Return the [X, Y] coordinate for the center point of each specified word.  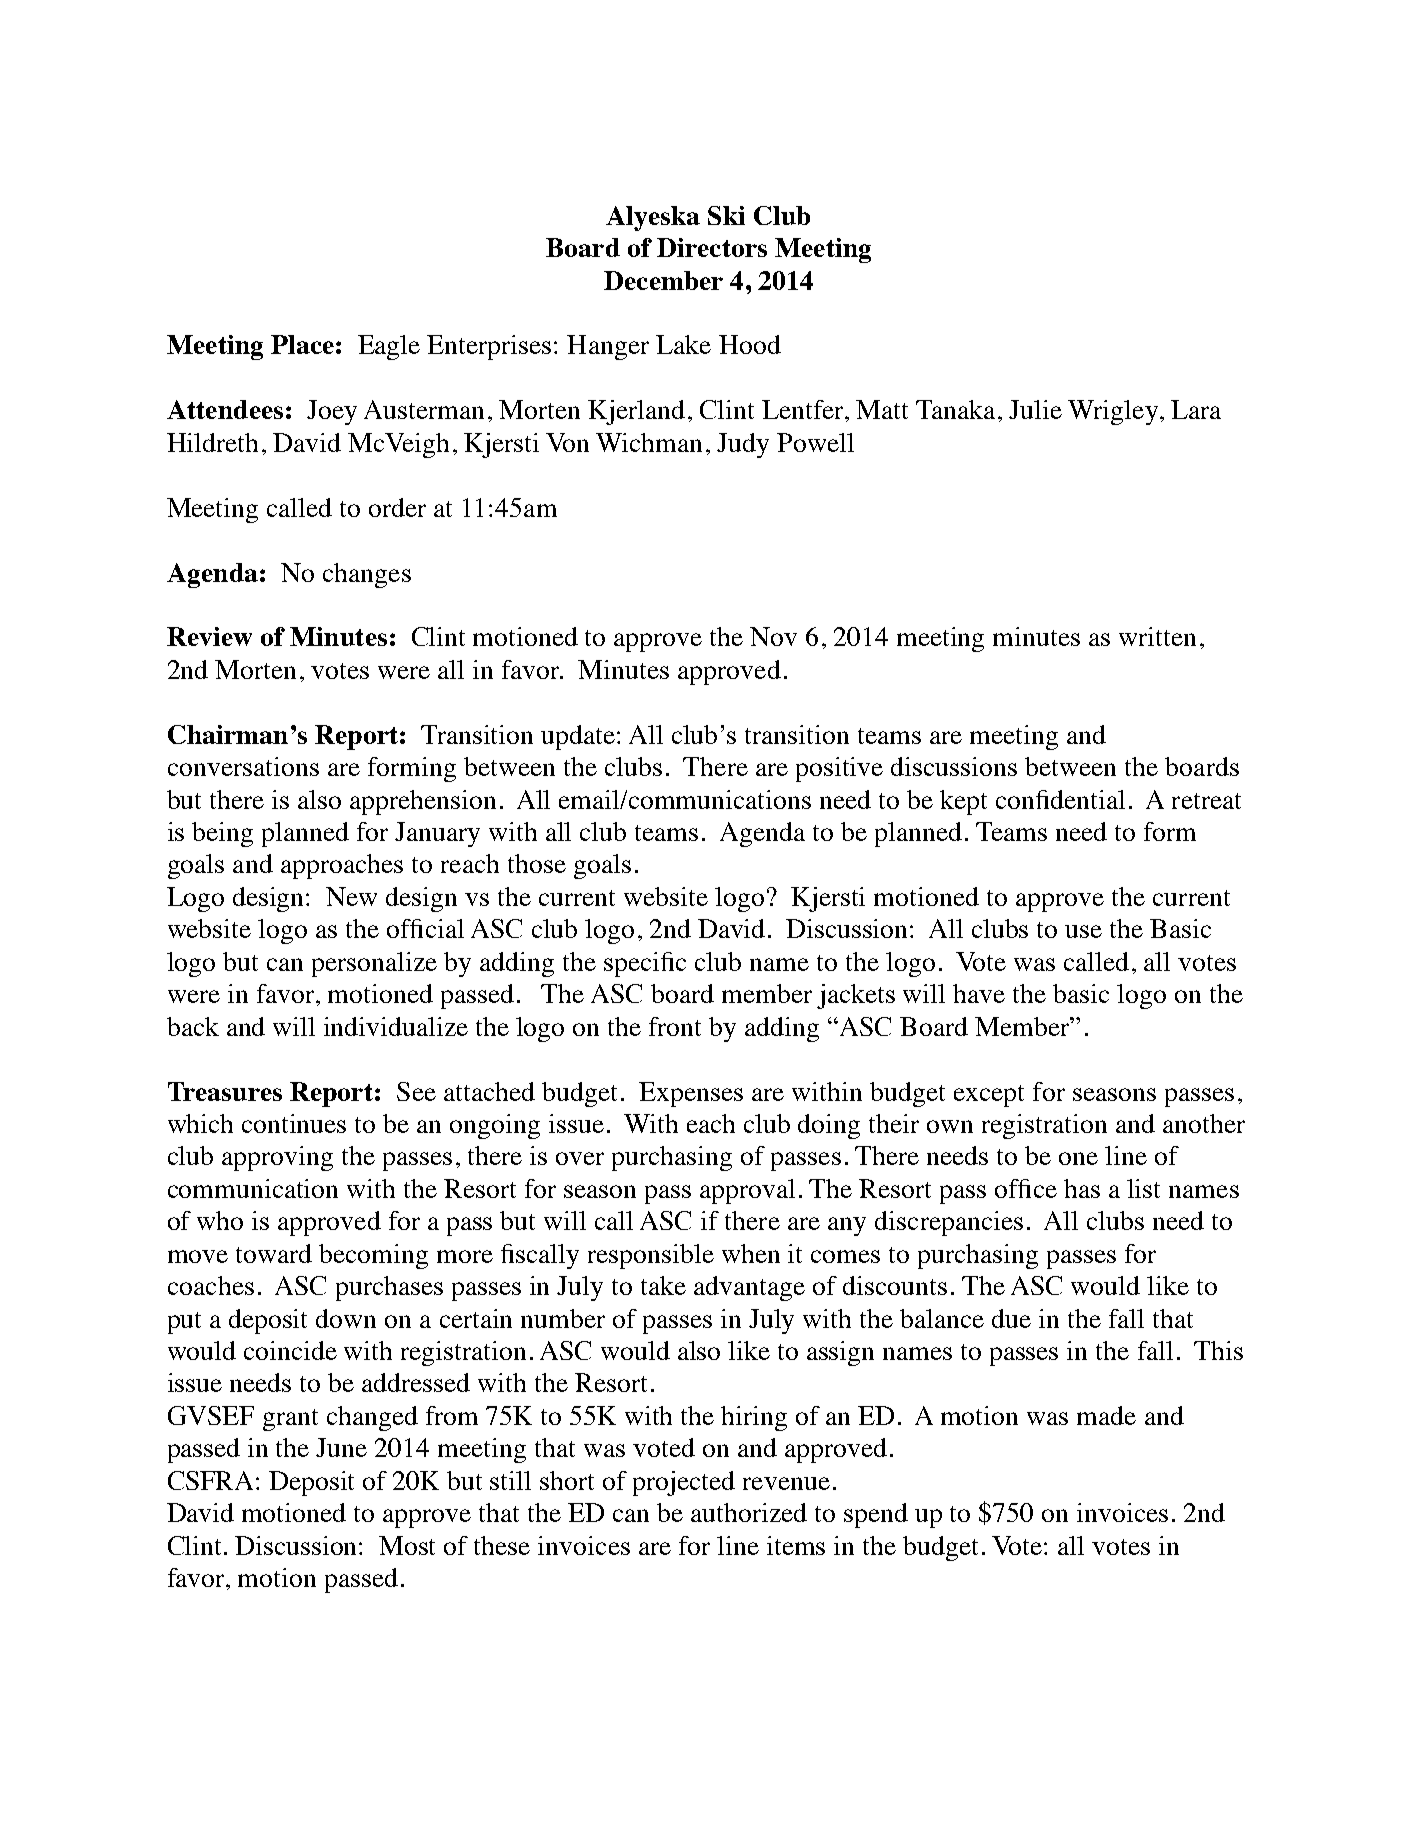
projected [684, 1483]
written [1157, 636]
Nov [773, 636]
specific [645, 964]
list [1143, 1188]
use [1083, 931]
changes [367, 575]
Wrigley [1113, 412]
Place [302, 344]
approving [277, 1158]
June [341, 1447]
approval [747, 1191]
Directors [712, 247]
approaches [342, 866]
